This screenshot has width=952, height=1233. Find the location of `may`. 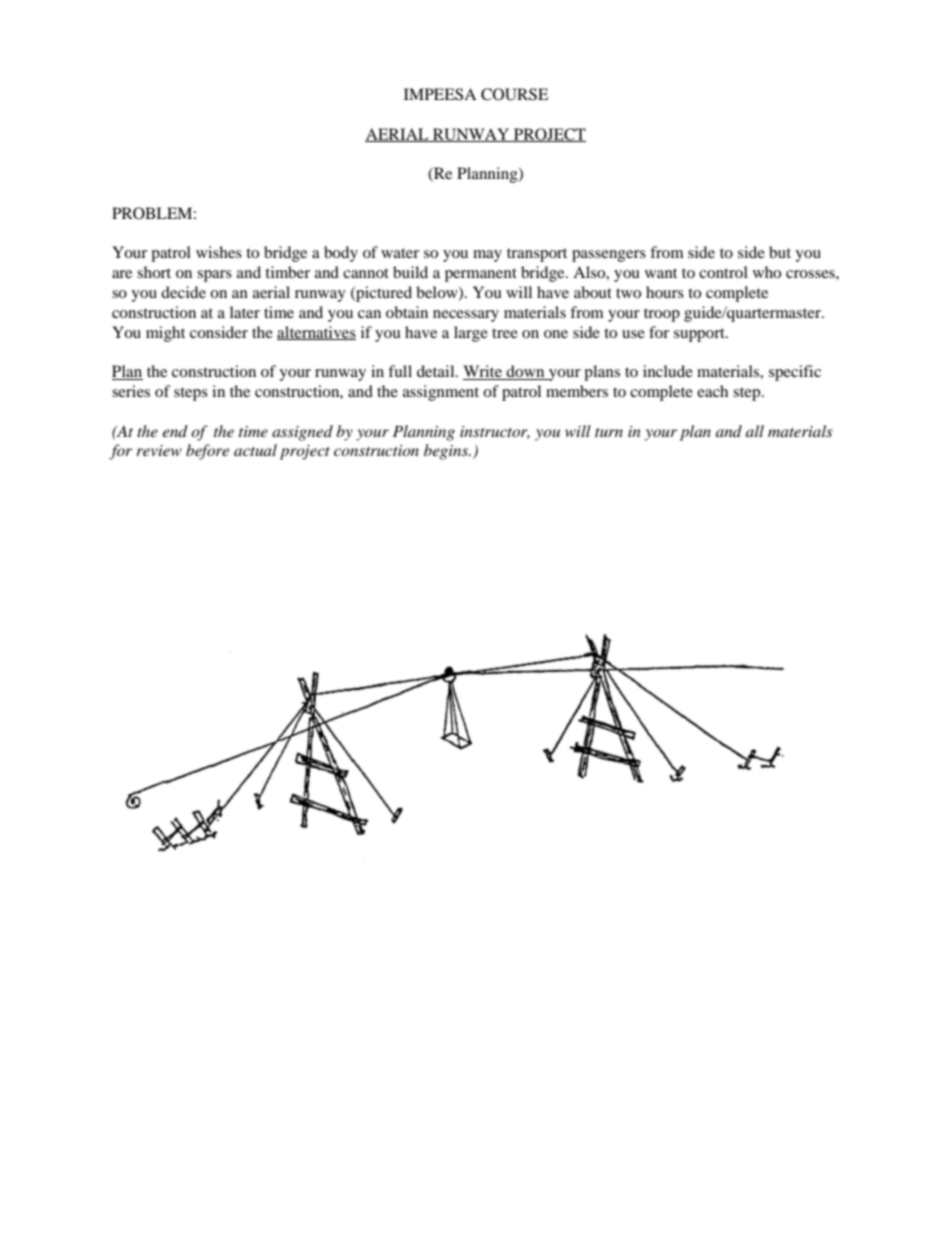

may is located at coordinates (487, 256).
